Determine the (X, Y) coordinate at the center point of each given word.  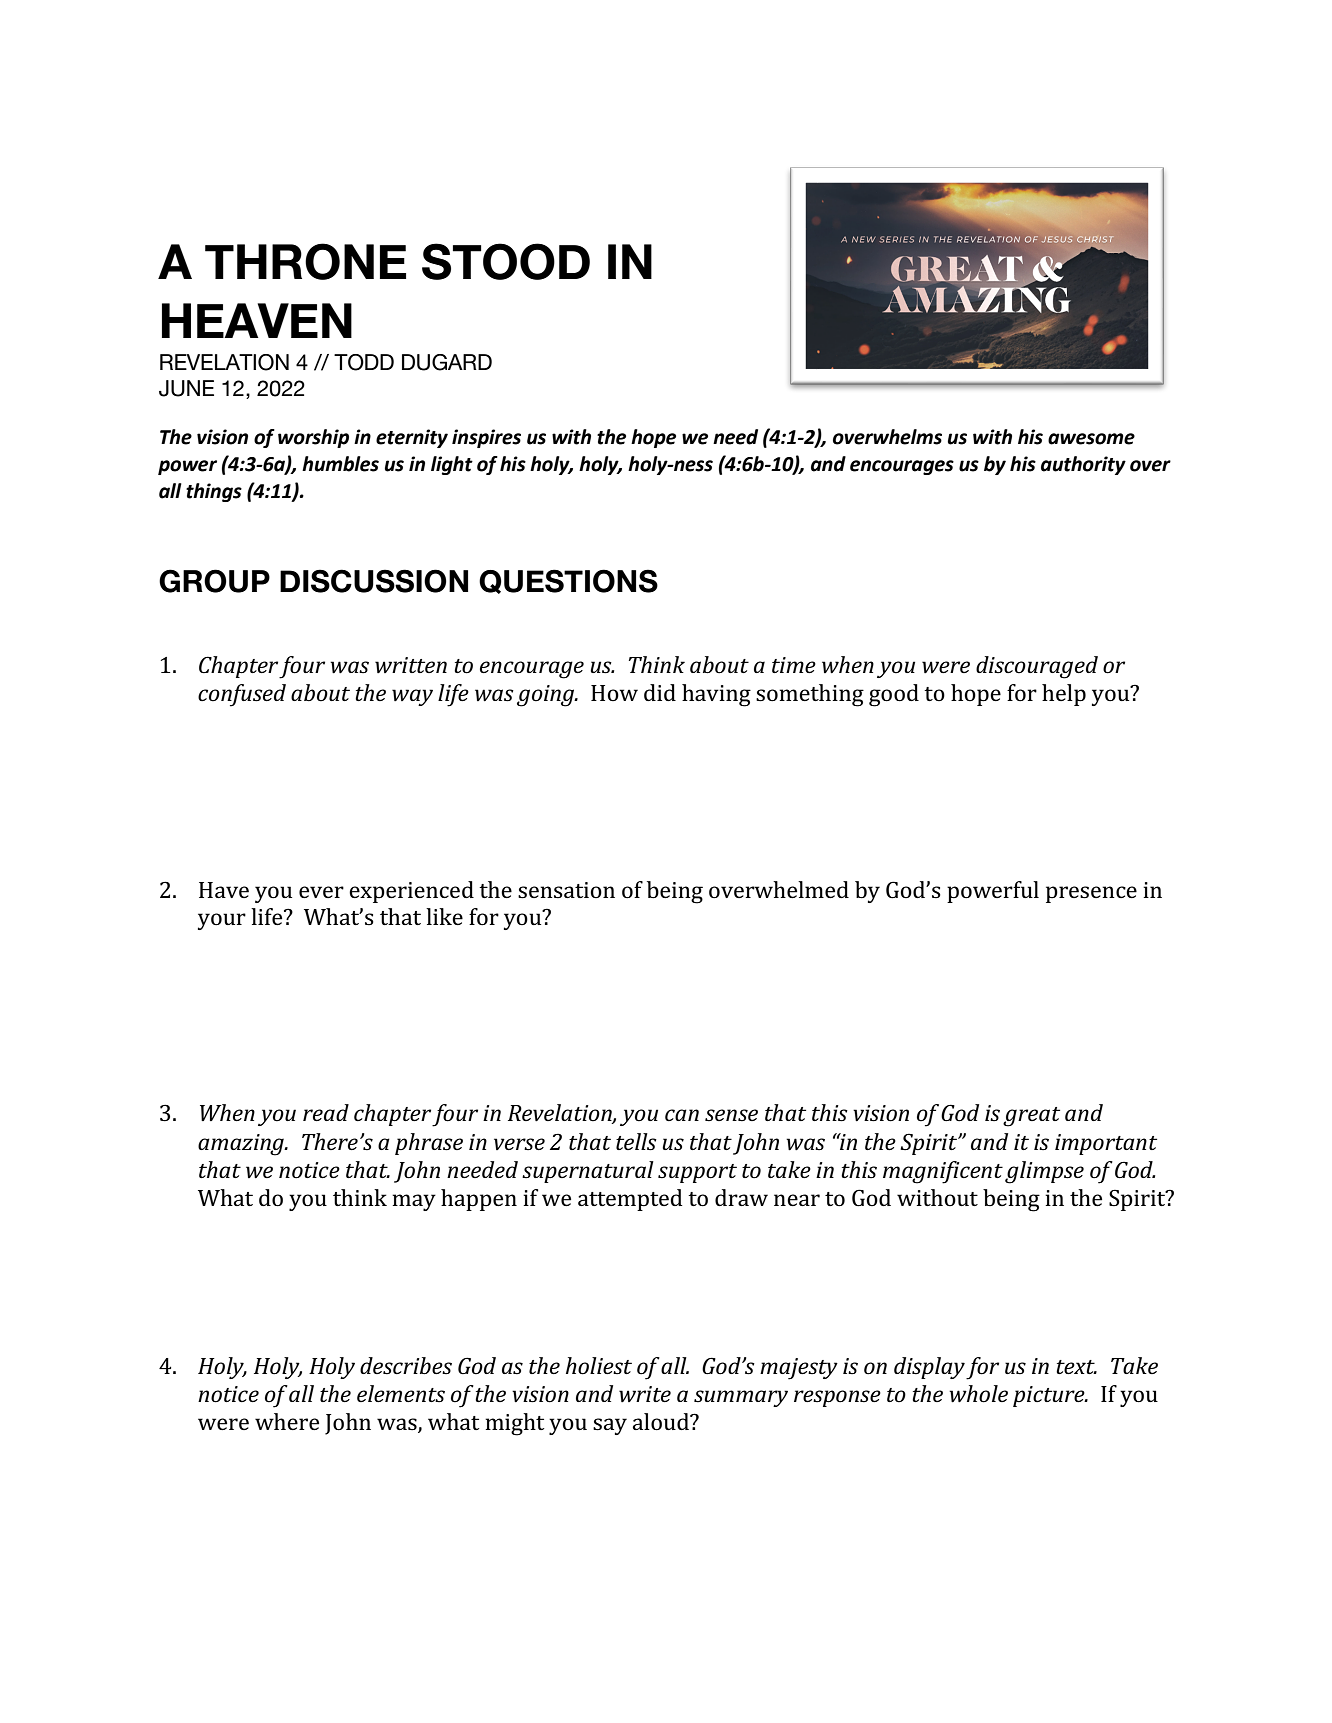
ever (321, 892)
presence (1091, 894)
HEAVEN (257, 320)
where (287, 1421)
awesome (1091, 439)
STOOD (506, 261)
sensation (566, 890)
